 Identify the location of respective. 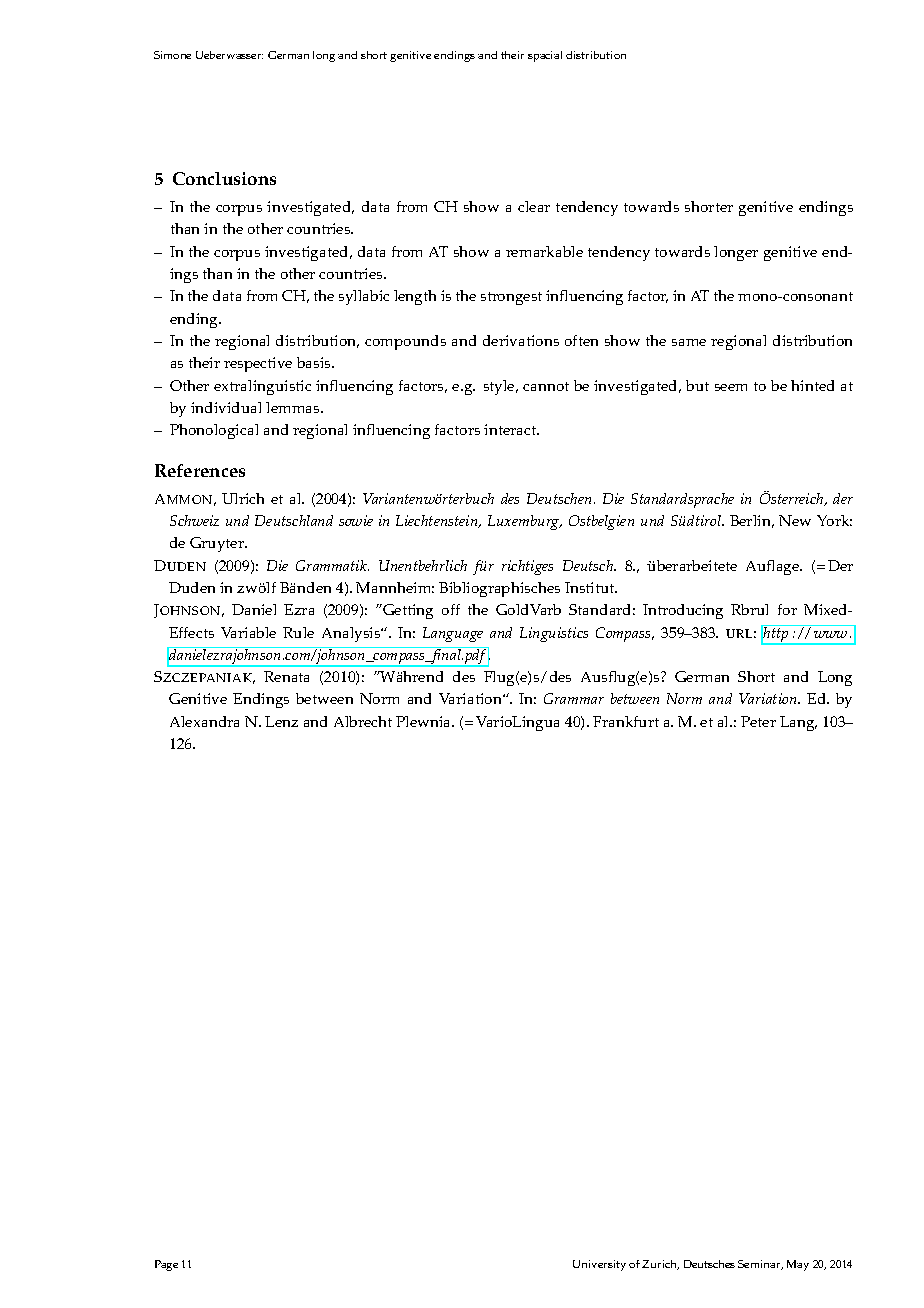
(258, 364).
